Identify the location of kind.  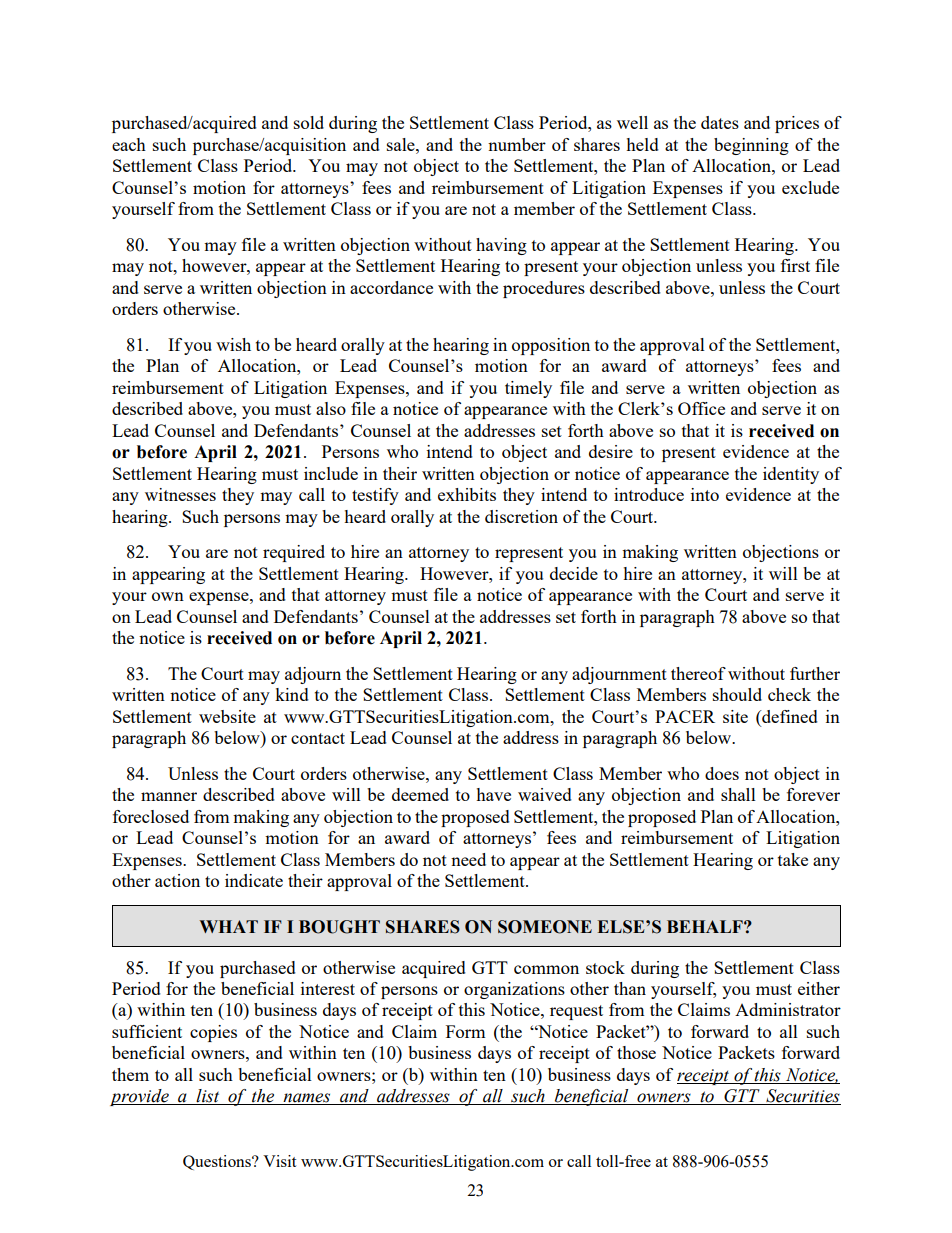
(292, 694).
